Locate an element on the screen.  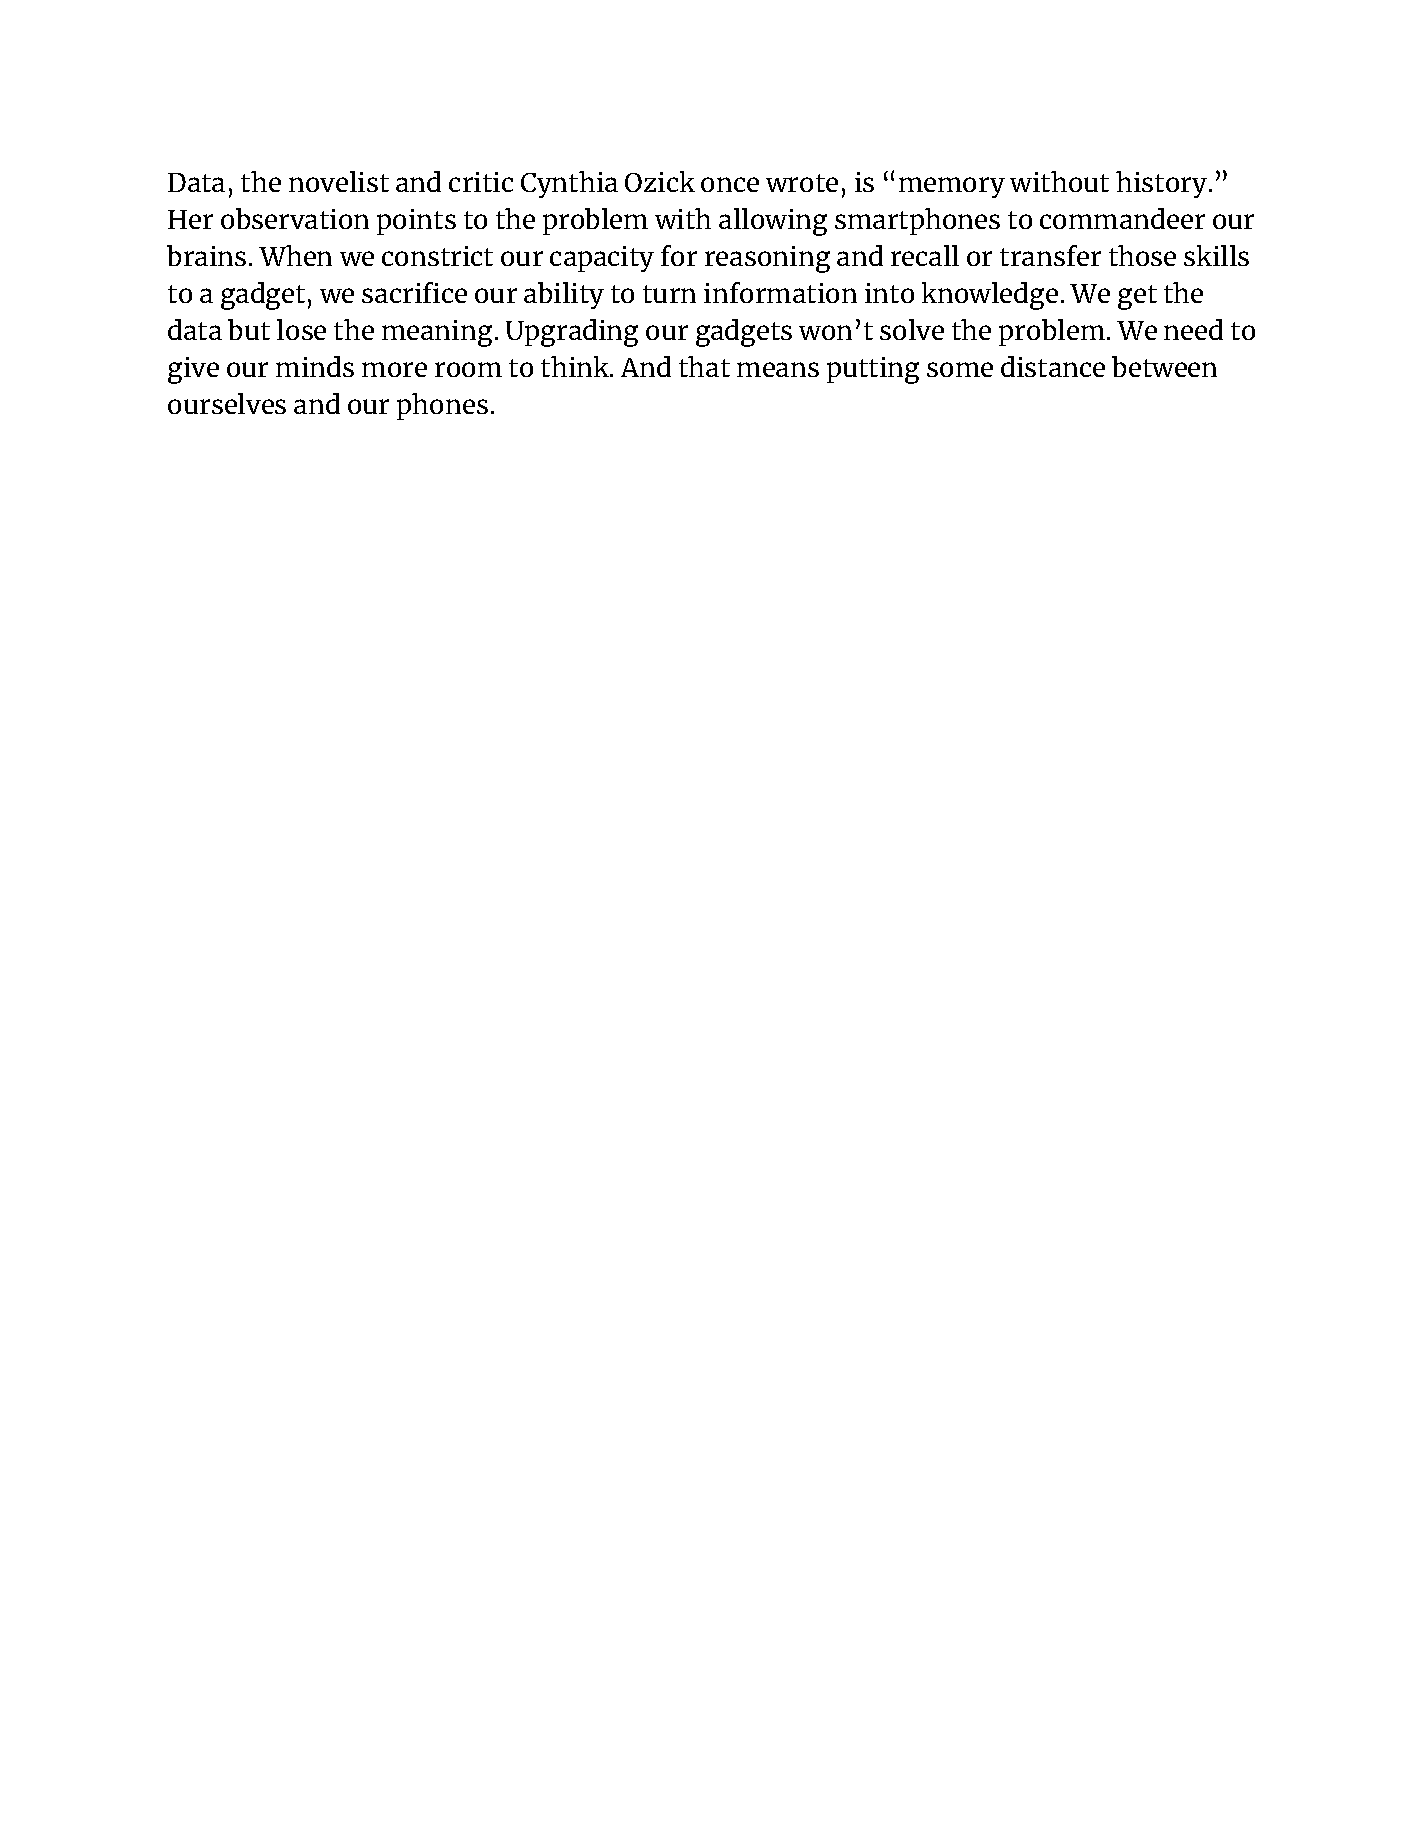
means is located at coordinates (778, 369).
